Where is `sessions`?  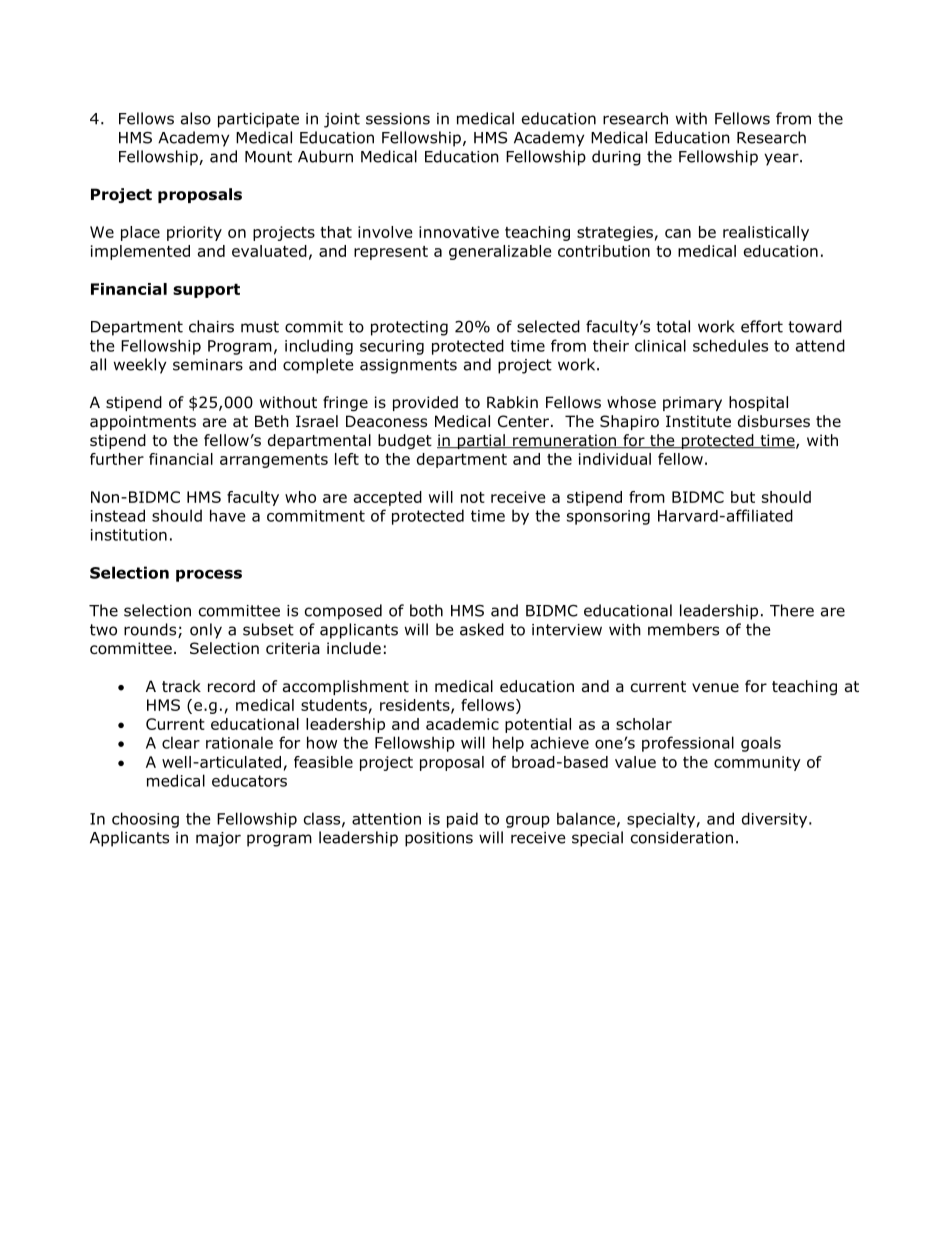
sessions is located at coordinates (398, 119).
